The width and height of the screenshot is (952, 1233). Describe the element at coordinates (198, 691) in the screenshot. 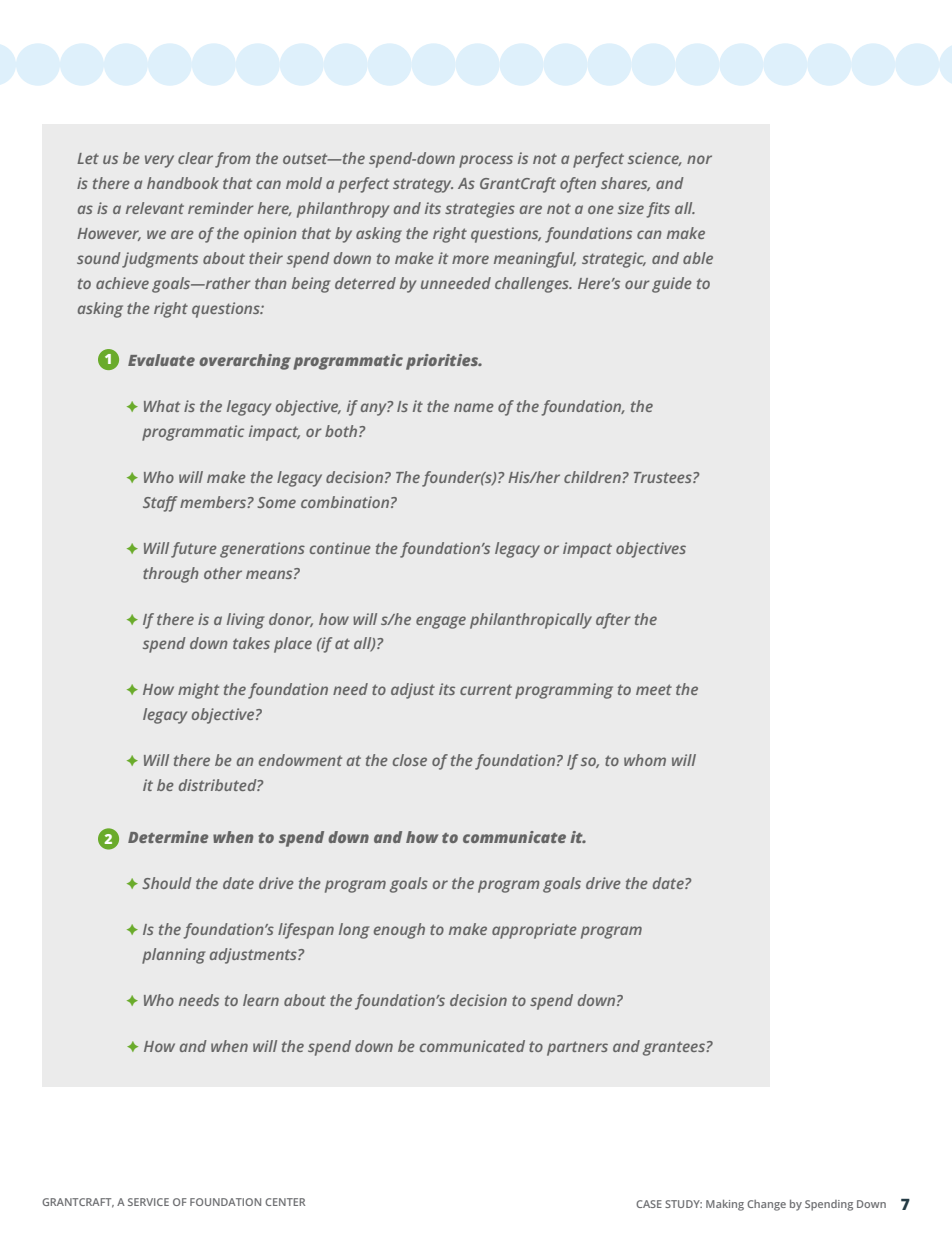

I see `might` at that location.
